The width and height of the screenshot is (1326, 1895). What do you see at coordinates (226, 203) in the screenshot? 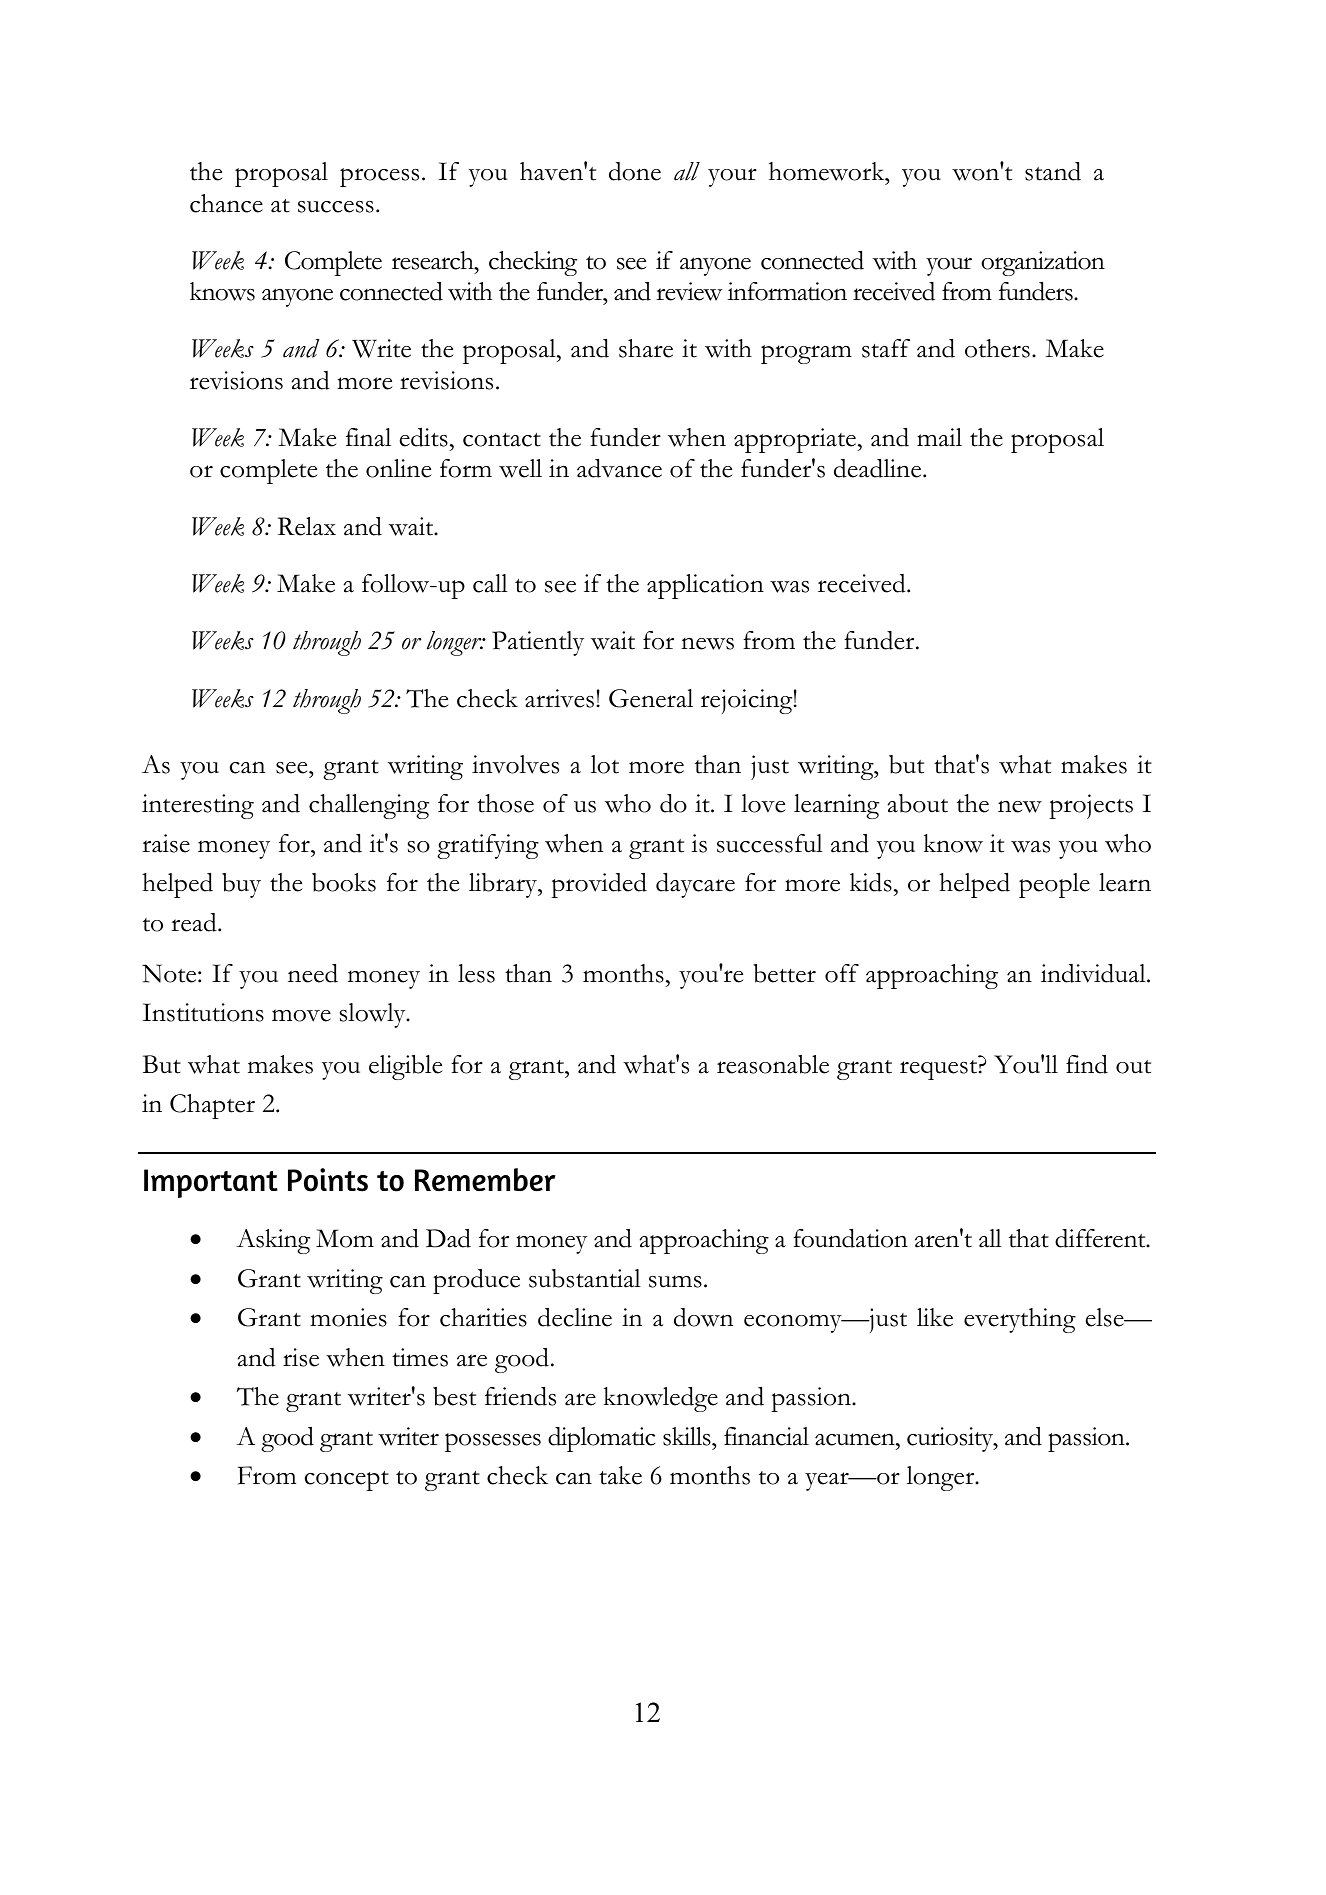
I see `chance` at bounding box center [226, 203].
